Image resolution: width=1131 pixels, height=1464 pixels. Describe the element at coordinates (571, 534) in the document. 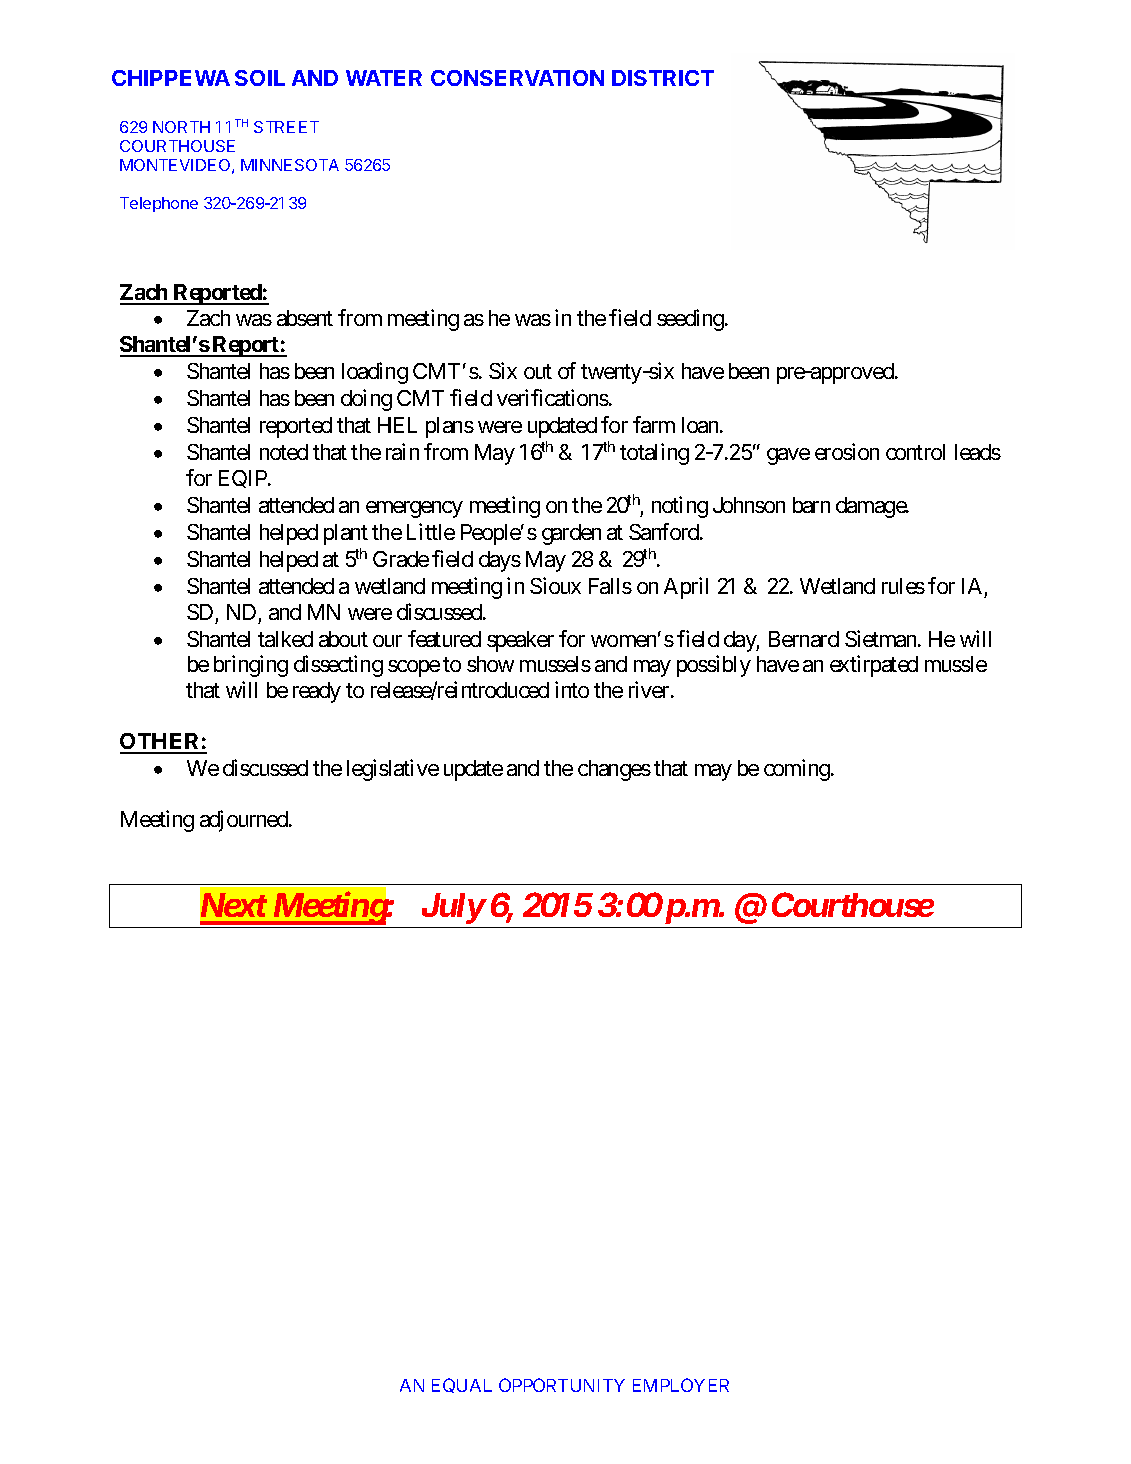

I see `garden` at that location.
